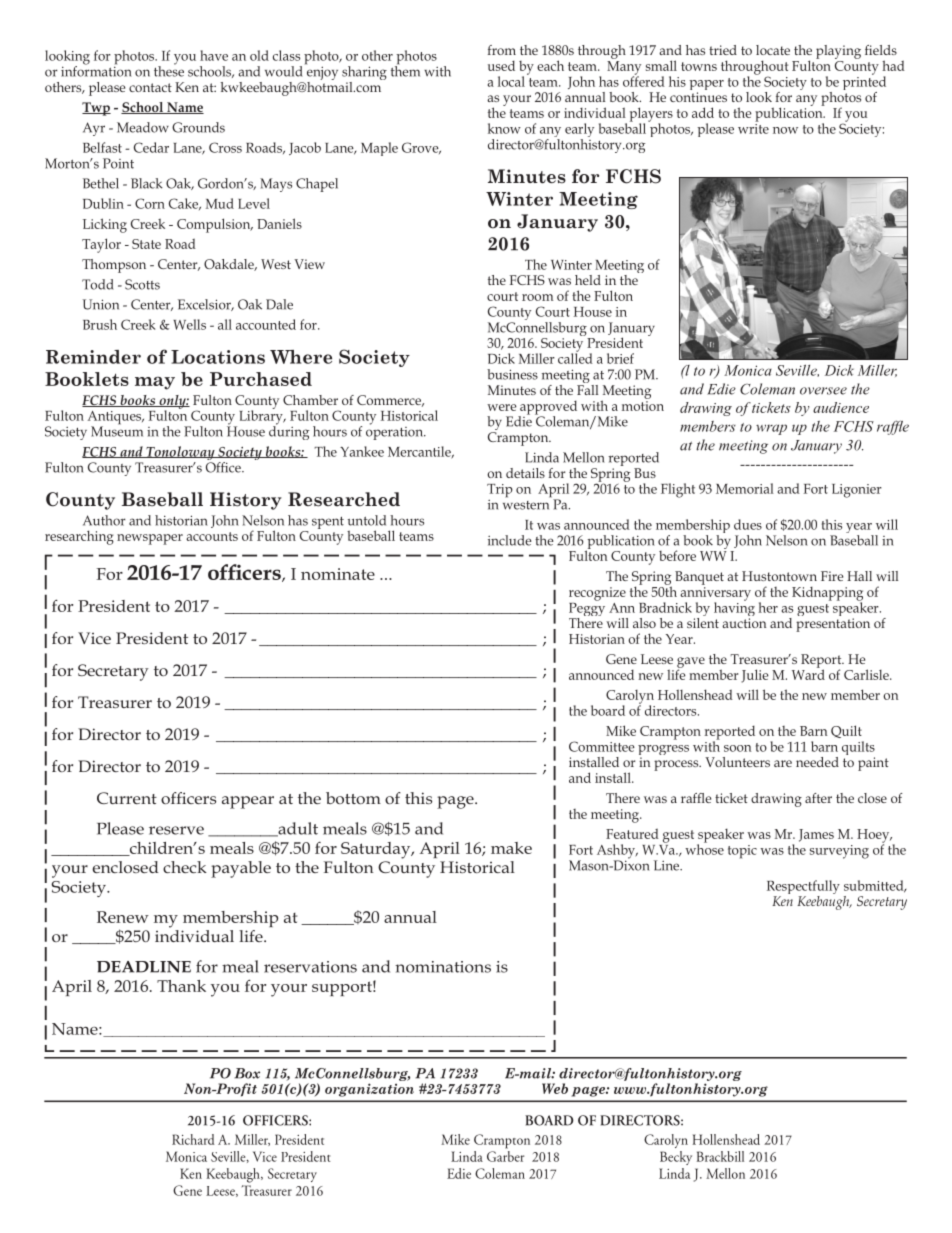  Describe the element at coordinates (511, 81) in the screenshot. I see `local` at that location.
